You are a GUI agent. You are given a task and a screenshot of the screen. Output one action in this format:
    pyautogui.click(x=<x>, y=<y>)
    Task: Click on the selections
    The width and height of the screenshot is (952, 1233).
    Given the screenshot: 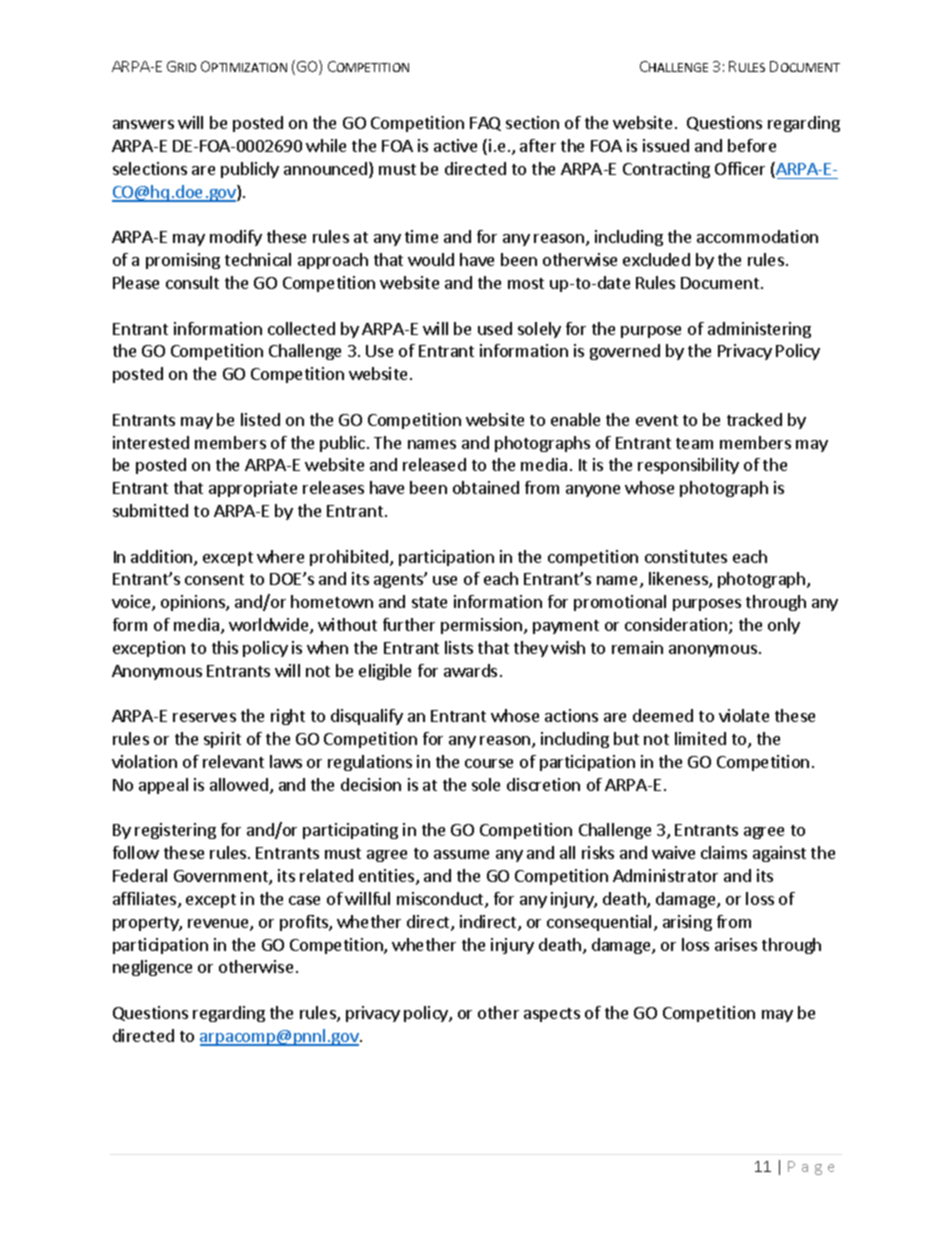 What is the action you would take?
    pyautogui.click(x=150, y=168)
